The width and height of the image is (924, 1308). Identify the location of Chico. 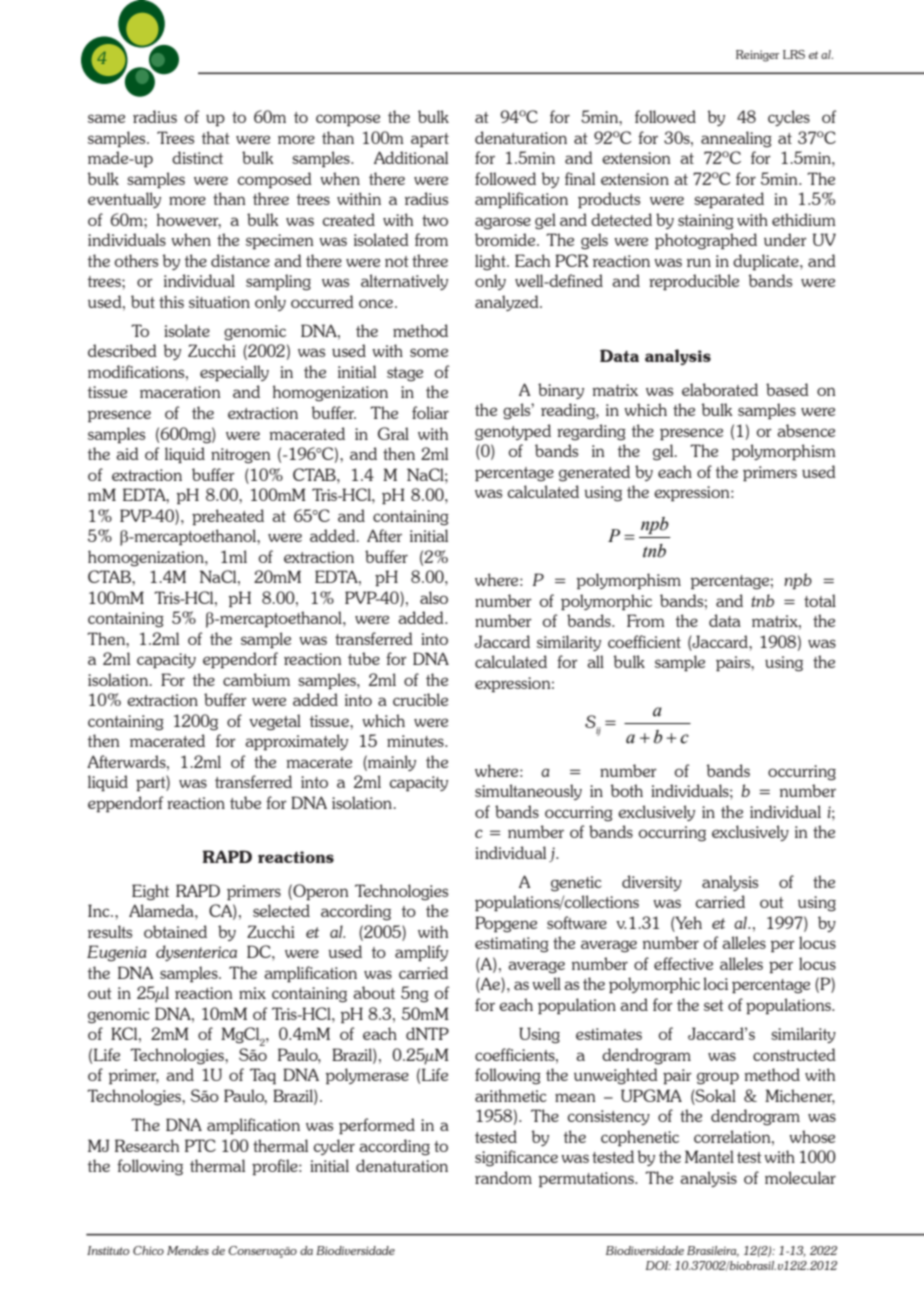
(148, 1250).
